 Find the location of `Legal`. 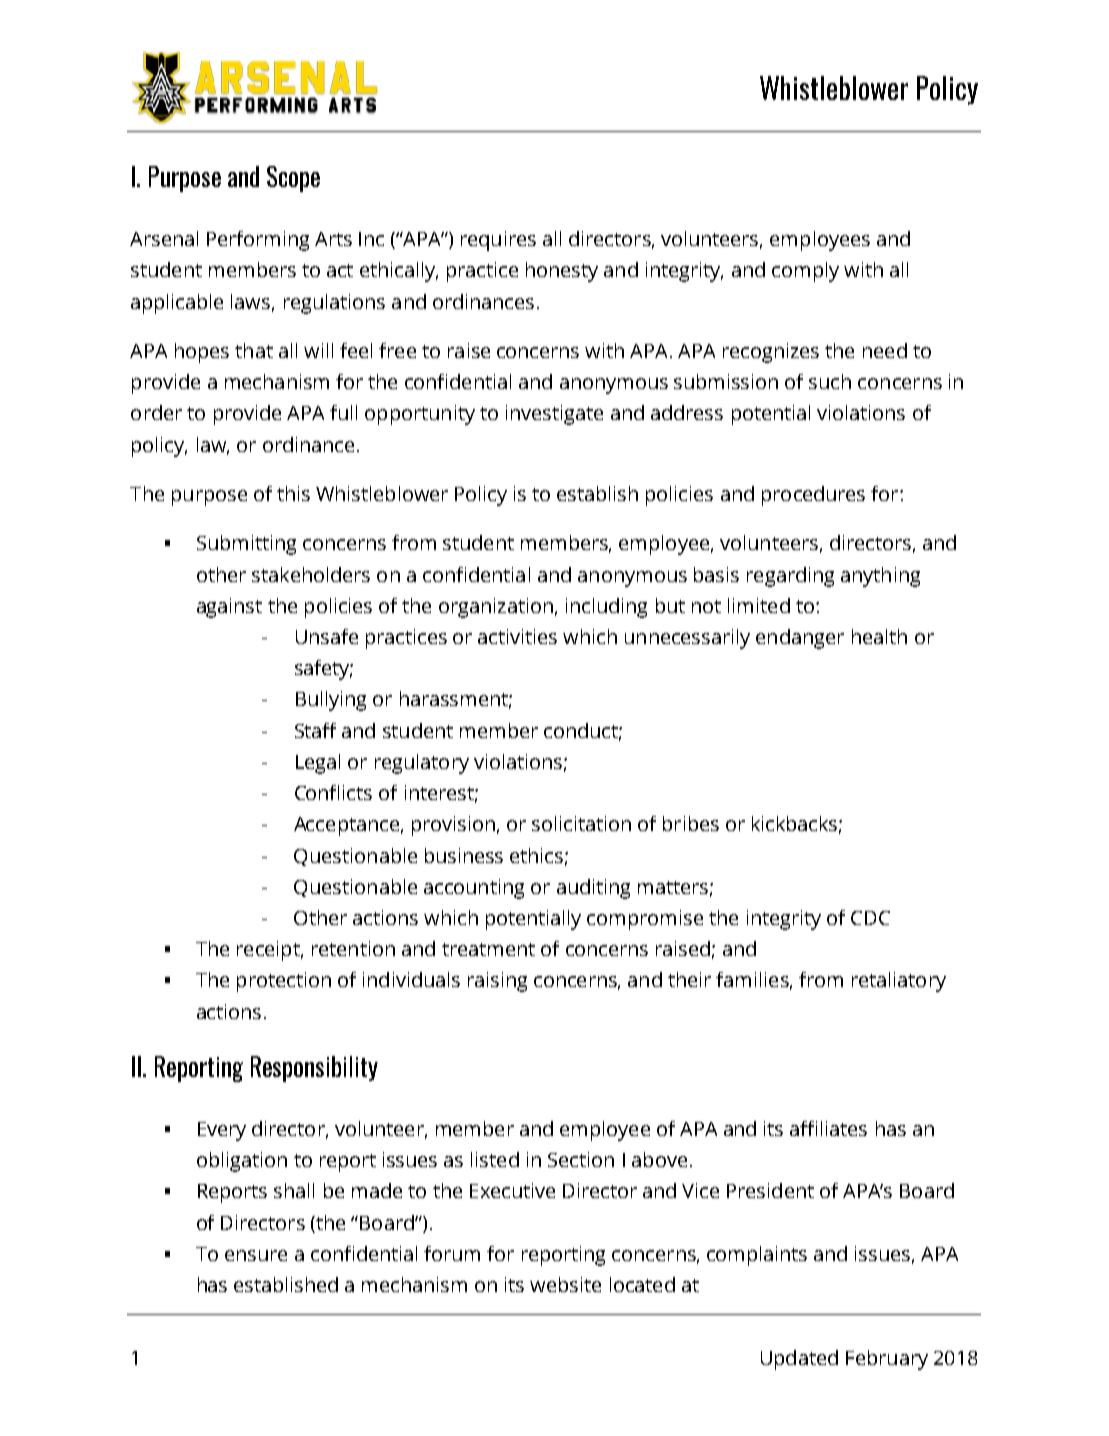

Legal is located at coordinates (318, 764).
